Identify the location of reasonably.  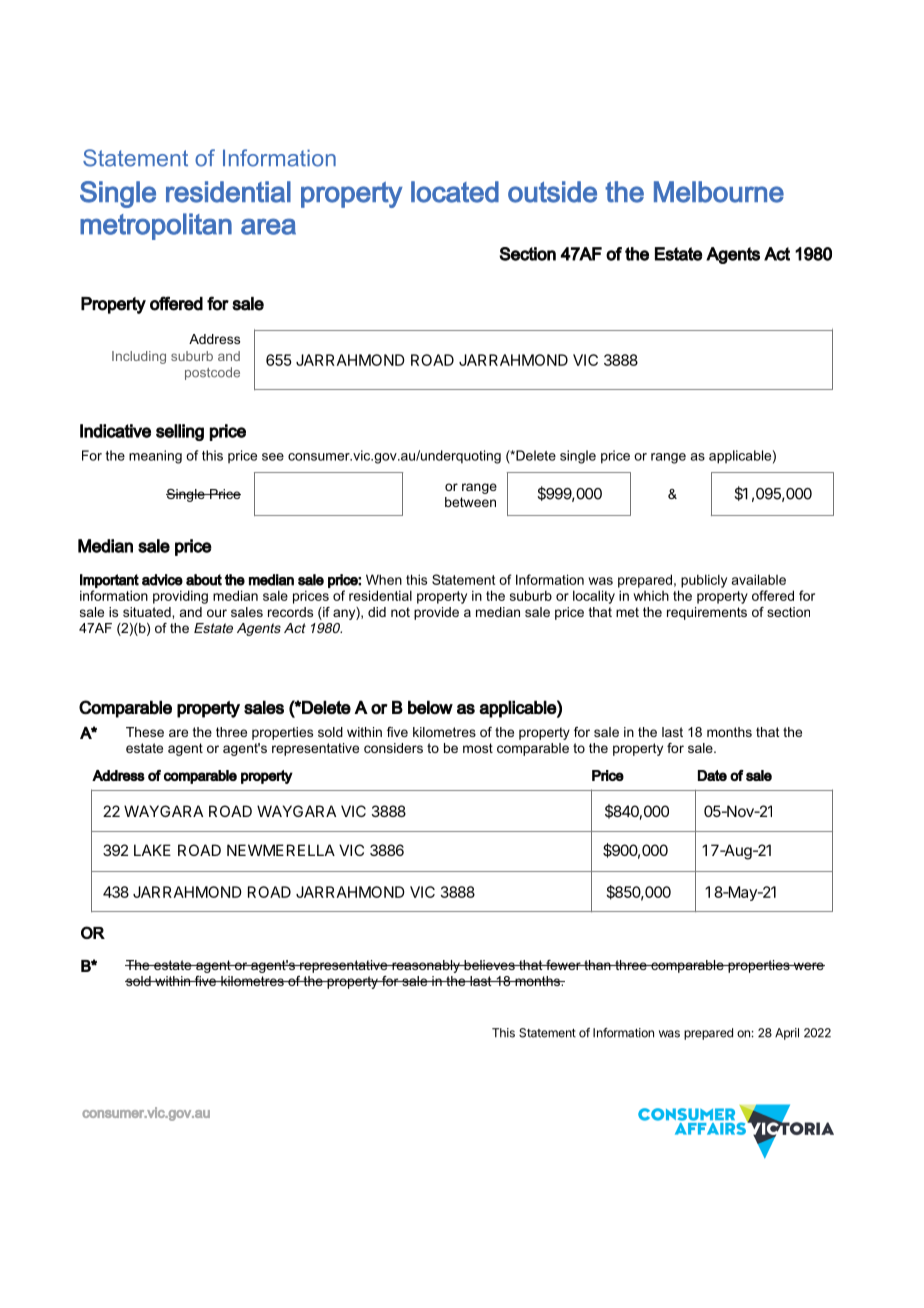
(426, 966).
